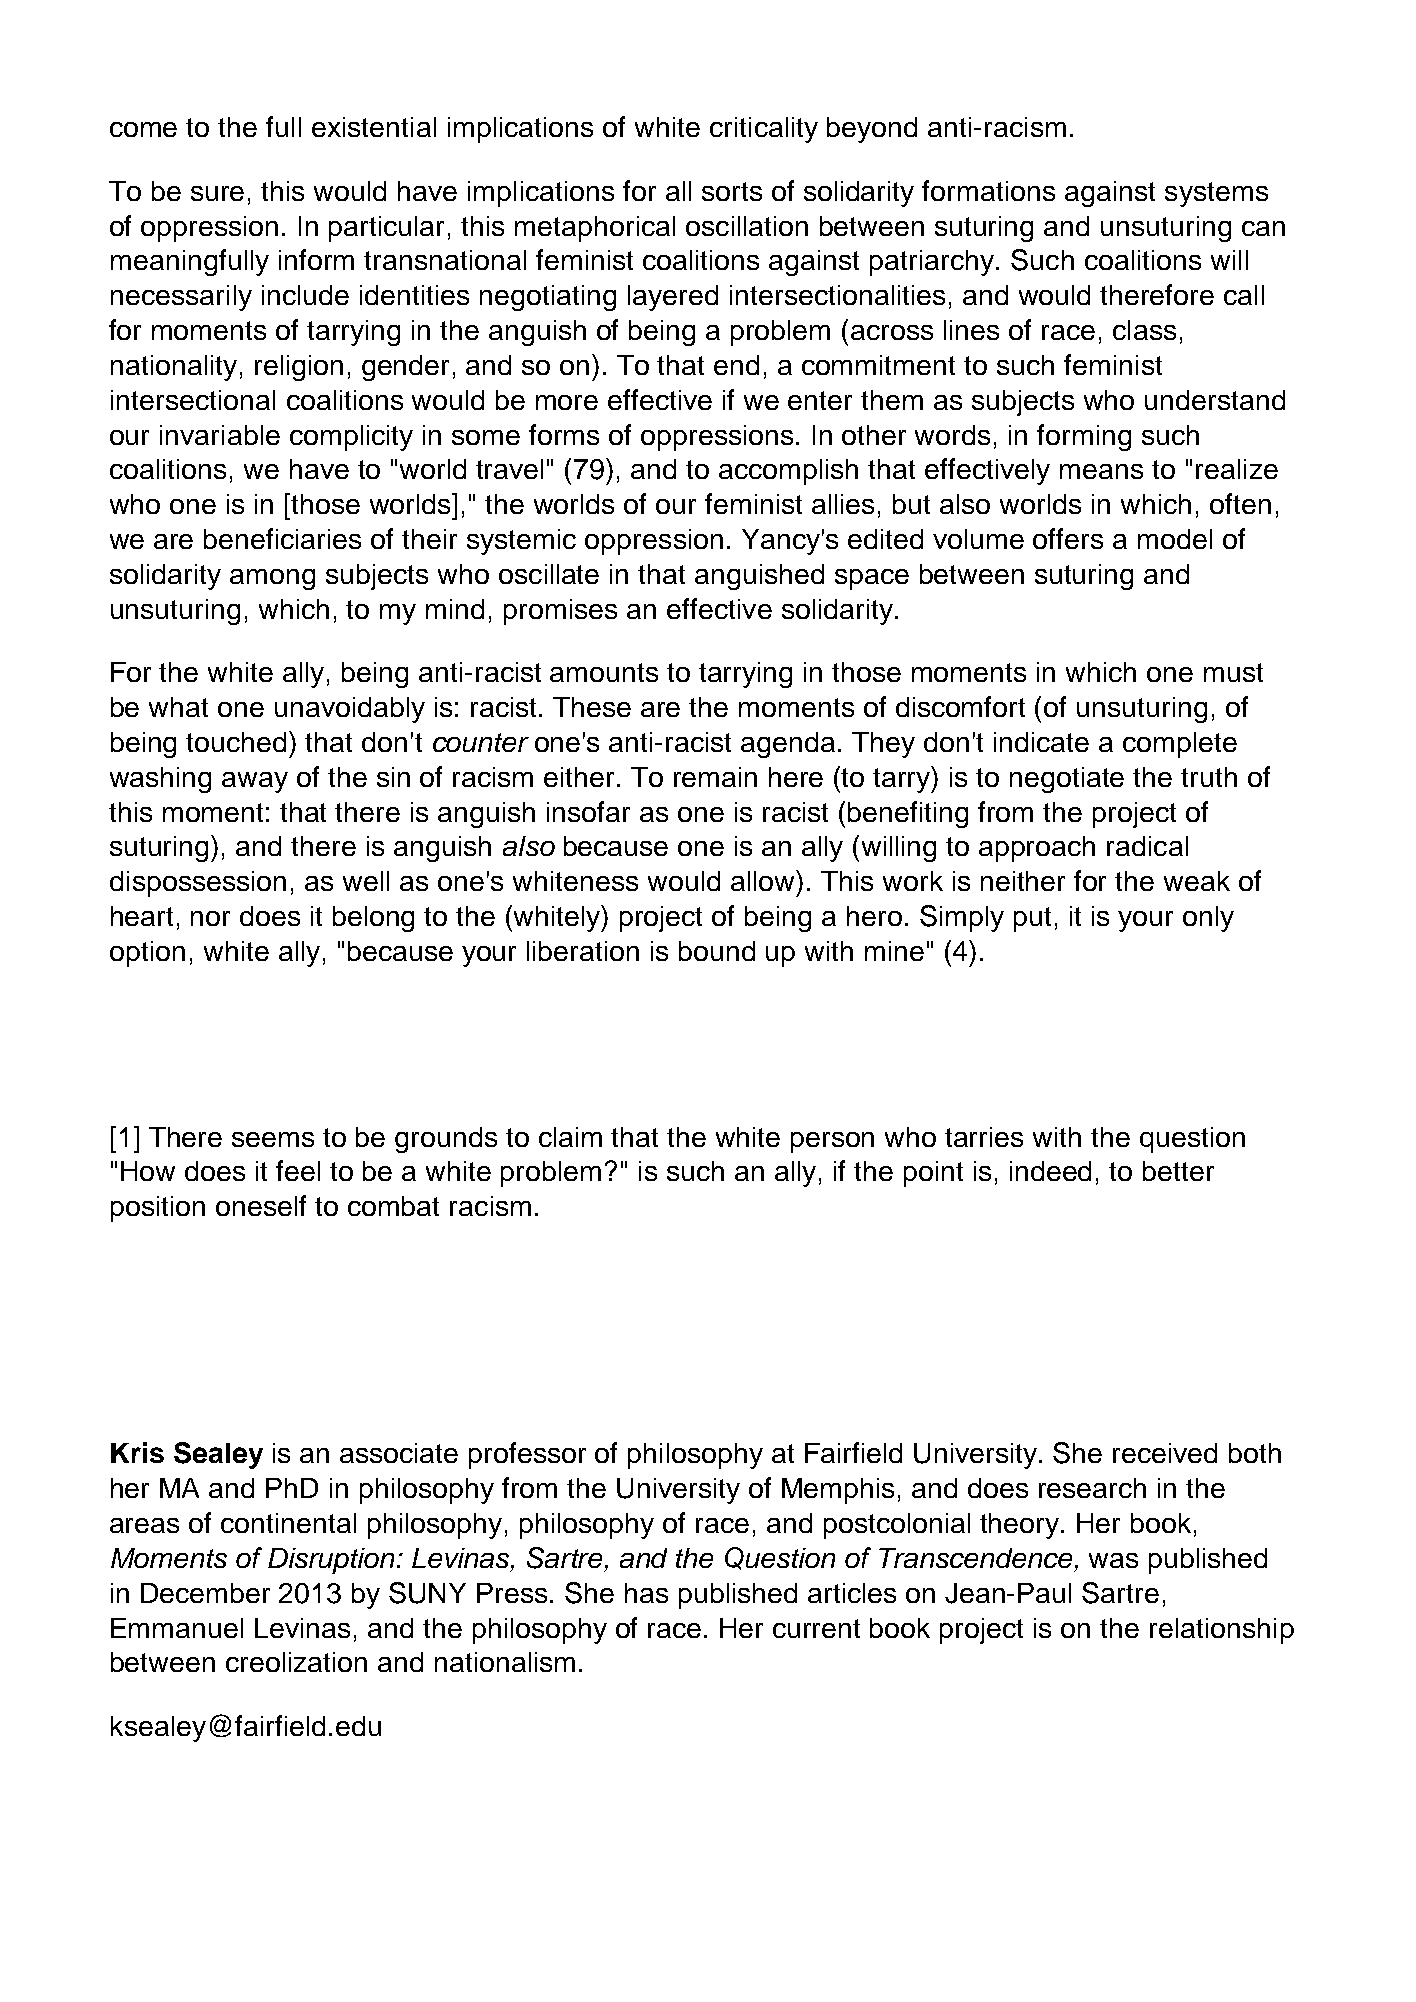 Image resolution: width=1416 pixels, height=2002 pixels. I want to click on among, so click(272, 579).
